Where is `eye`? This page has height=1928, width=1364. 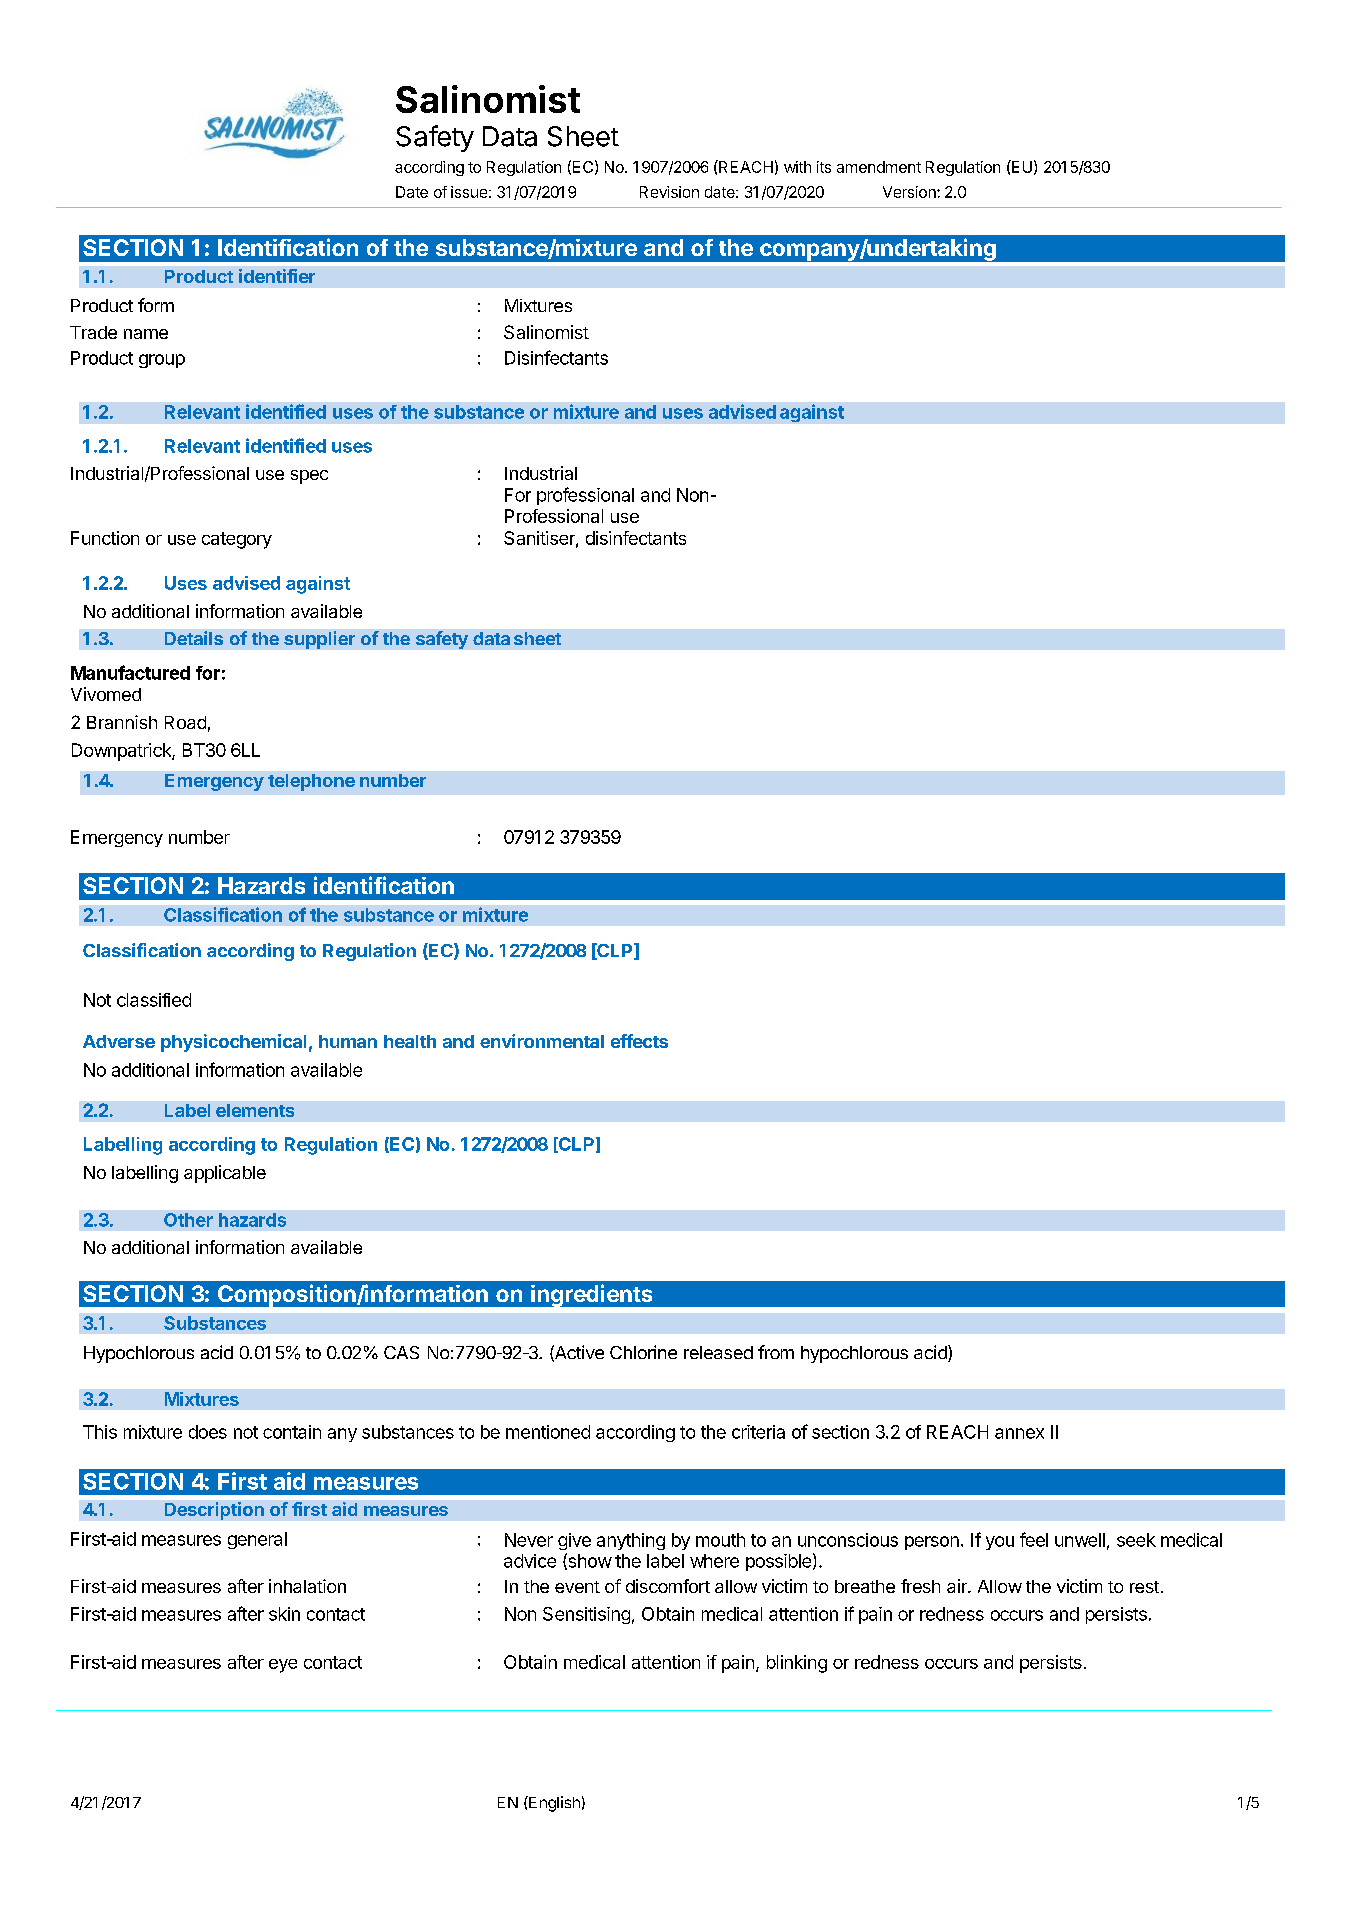
eye is located at coordinates (283, 1666).
